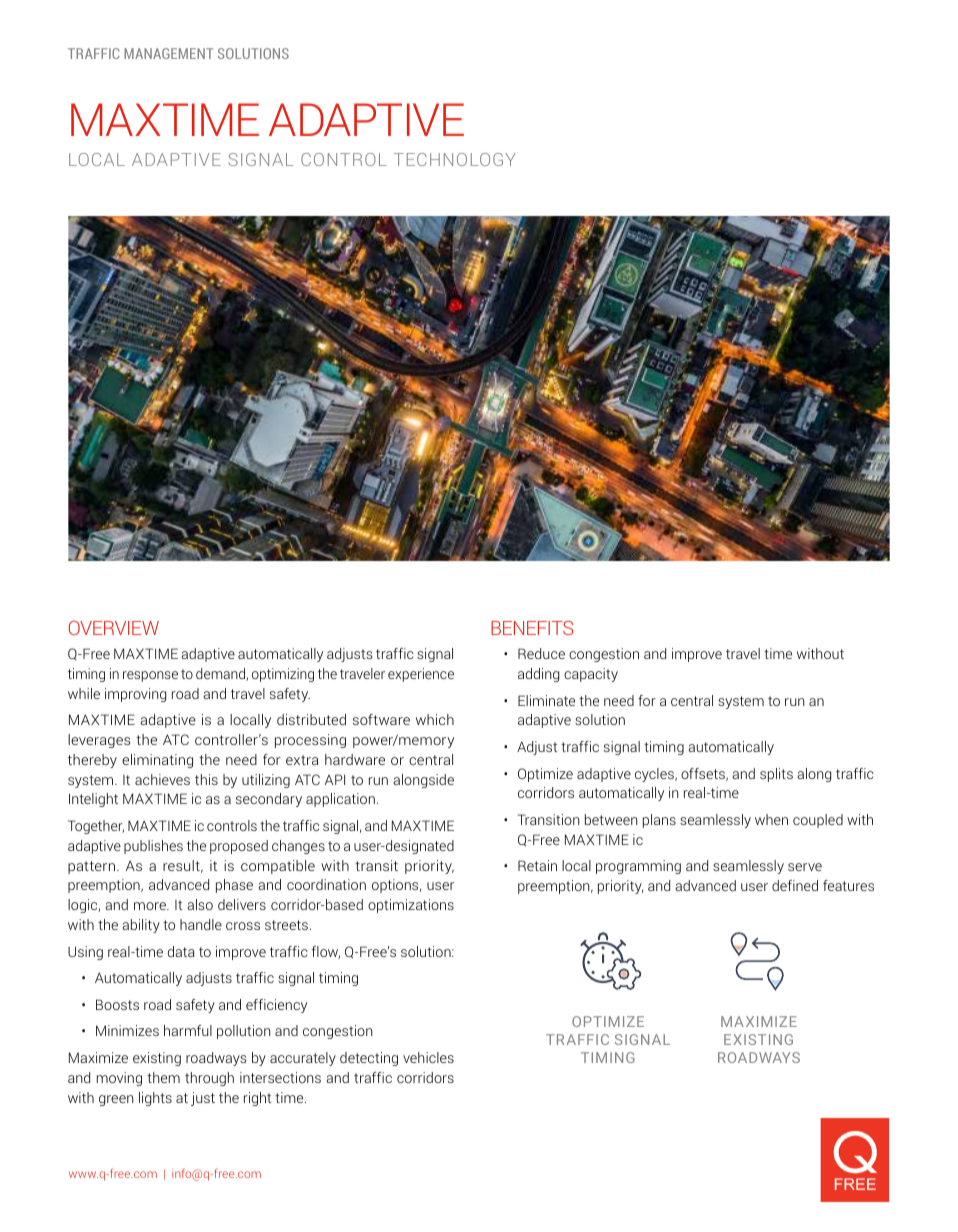 The image size is (958, 1232). Describe the element at coordinates (532, 628) in the screenshot. I see `BENEFITS` at that location.
